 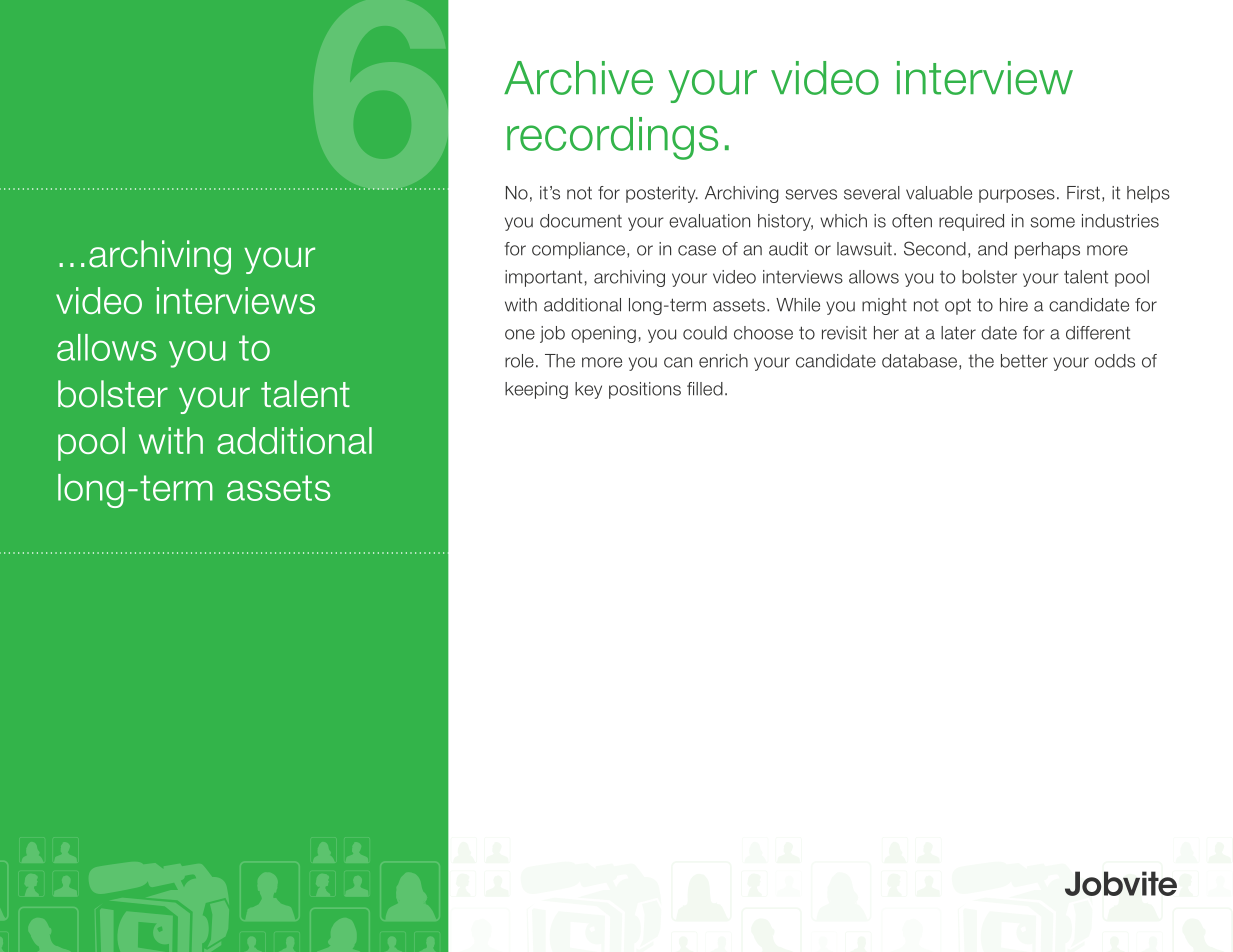 I want to click on opening, so click(x=603, y=334).
